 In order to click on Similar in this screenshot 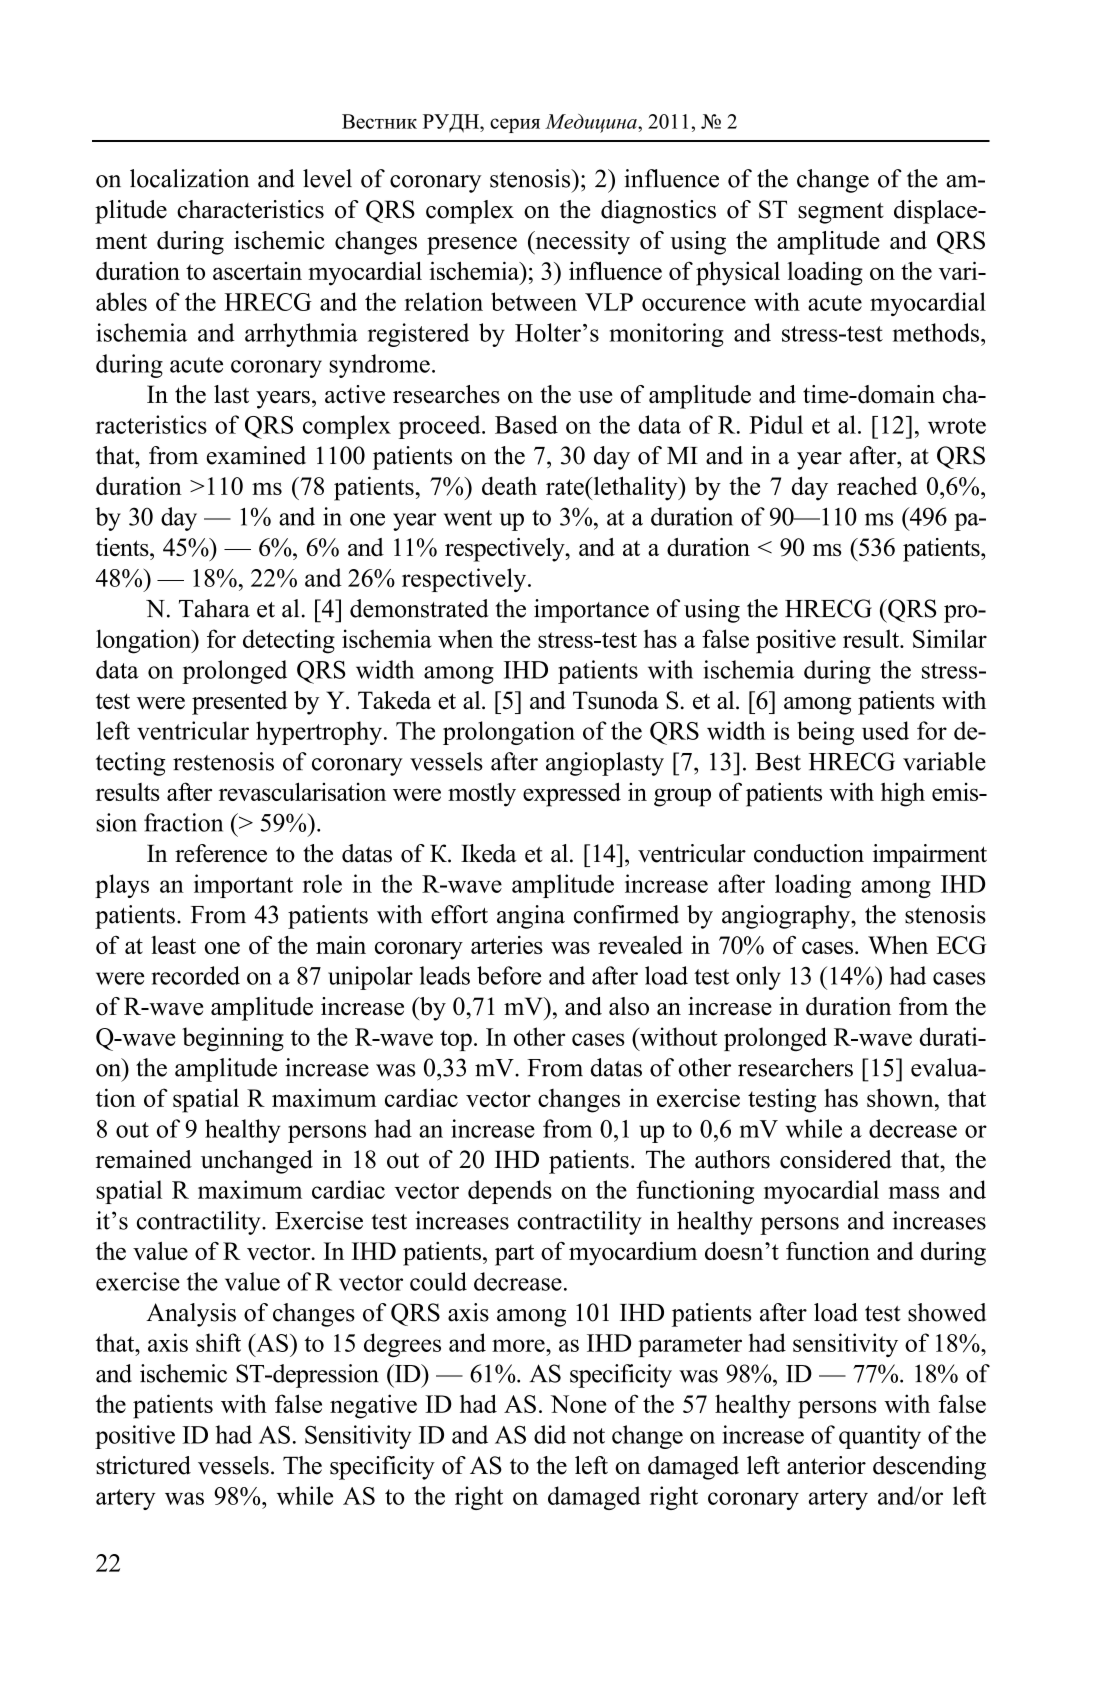, I will do `click(950, 638)`.
